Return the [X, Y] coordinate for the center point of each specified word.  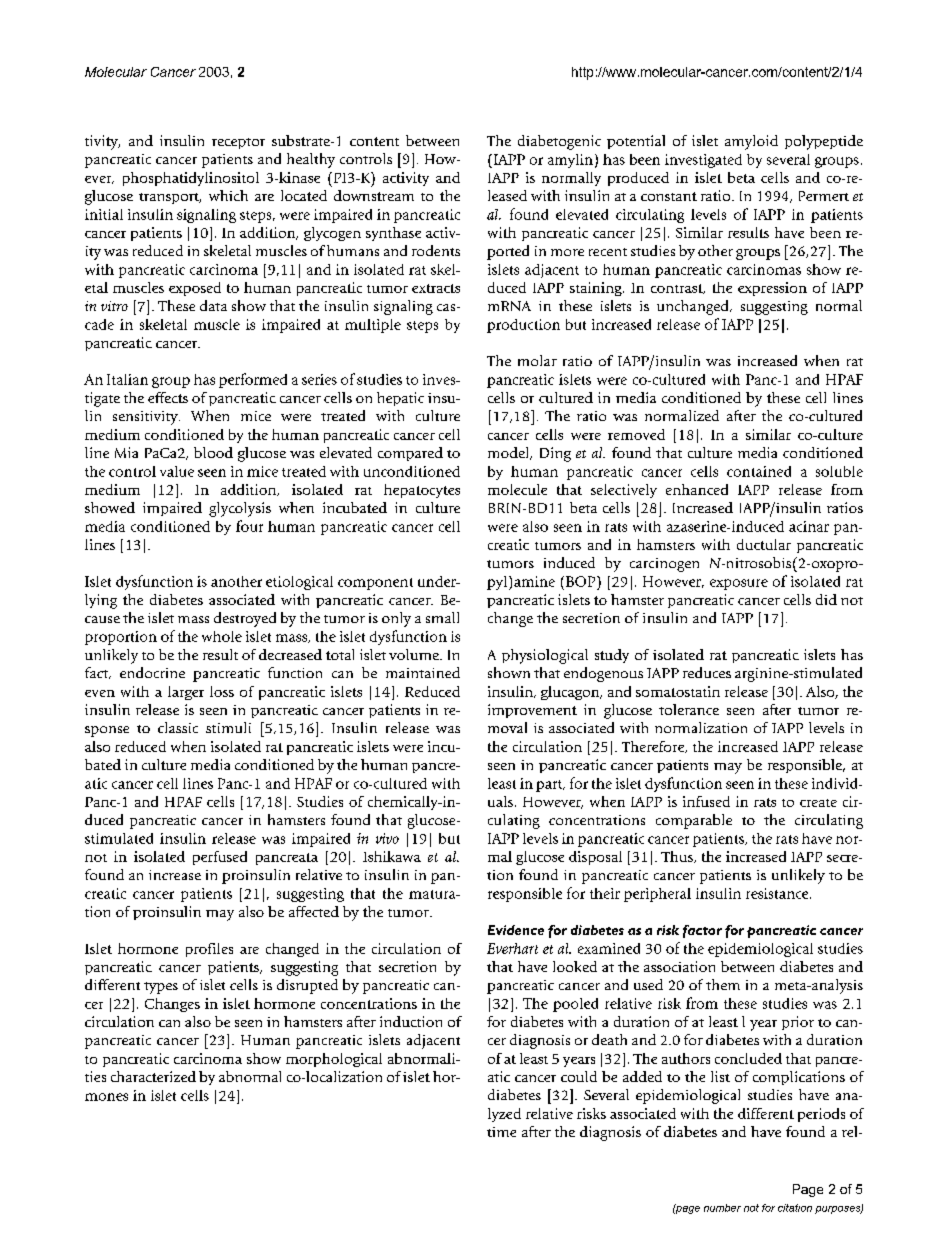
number [722, 1208]
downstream [374, 195]
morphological [334, 1060]
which [228, 195]
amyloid [751, 142]
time [501, 1132]
